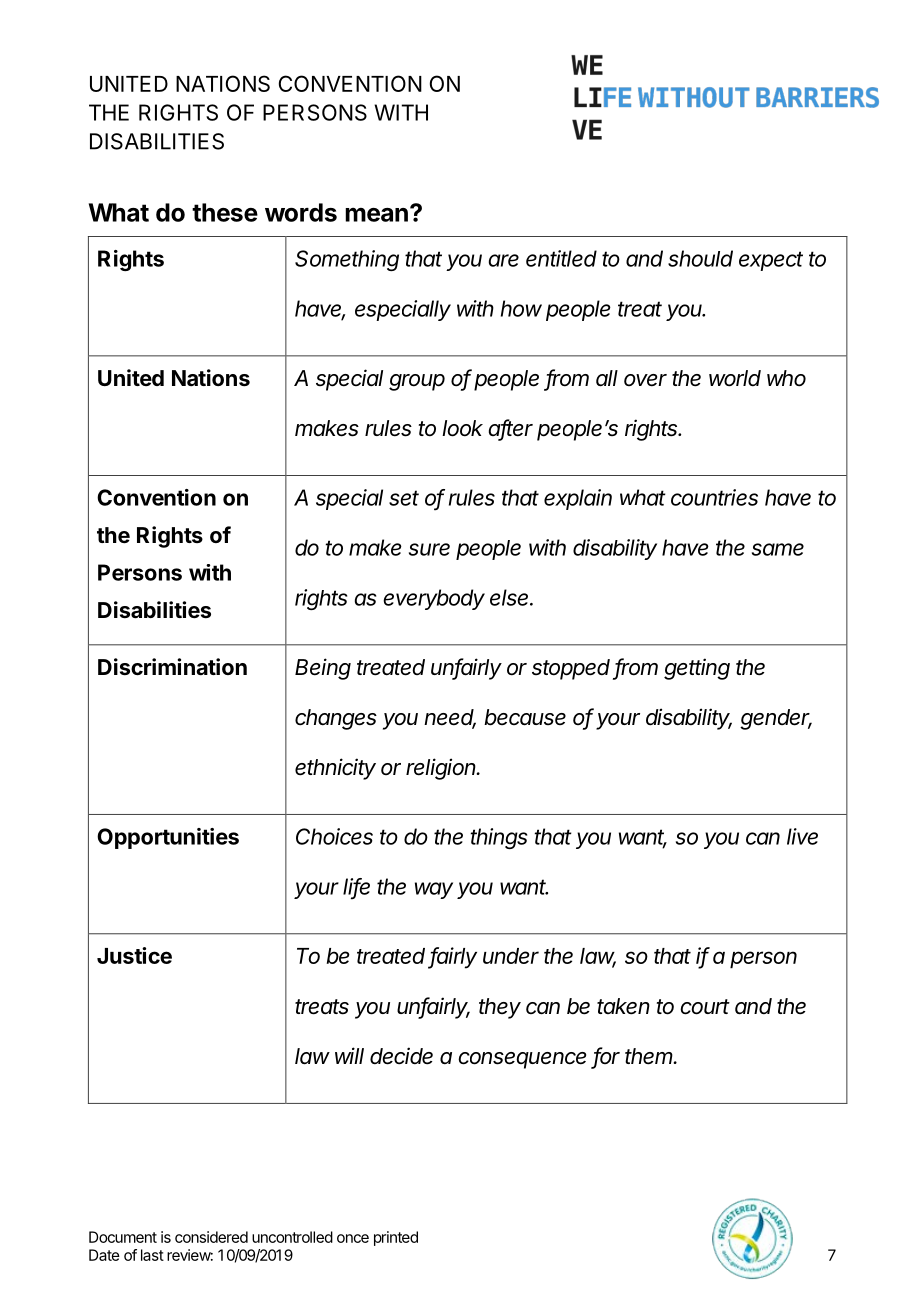 This page has height=1308, width=924. What do you see at coordinates (168, 838) in the page?
I see `Opportunities` at bounding box center [168, 838].
